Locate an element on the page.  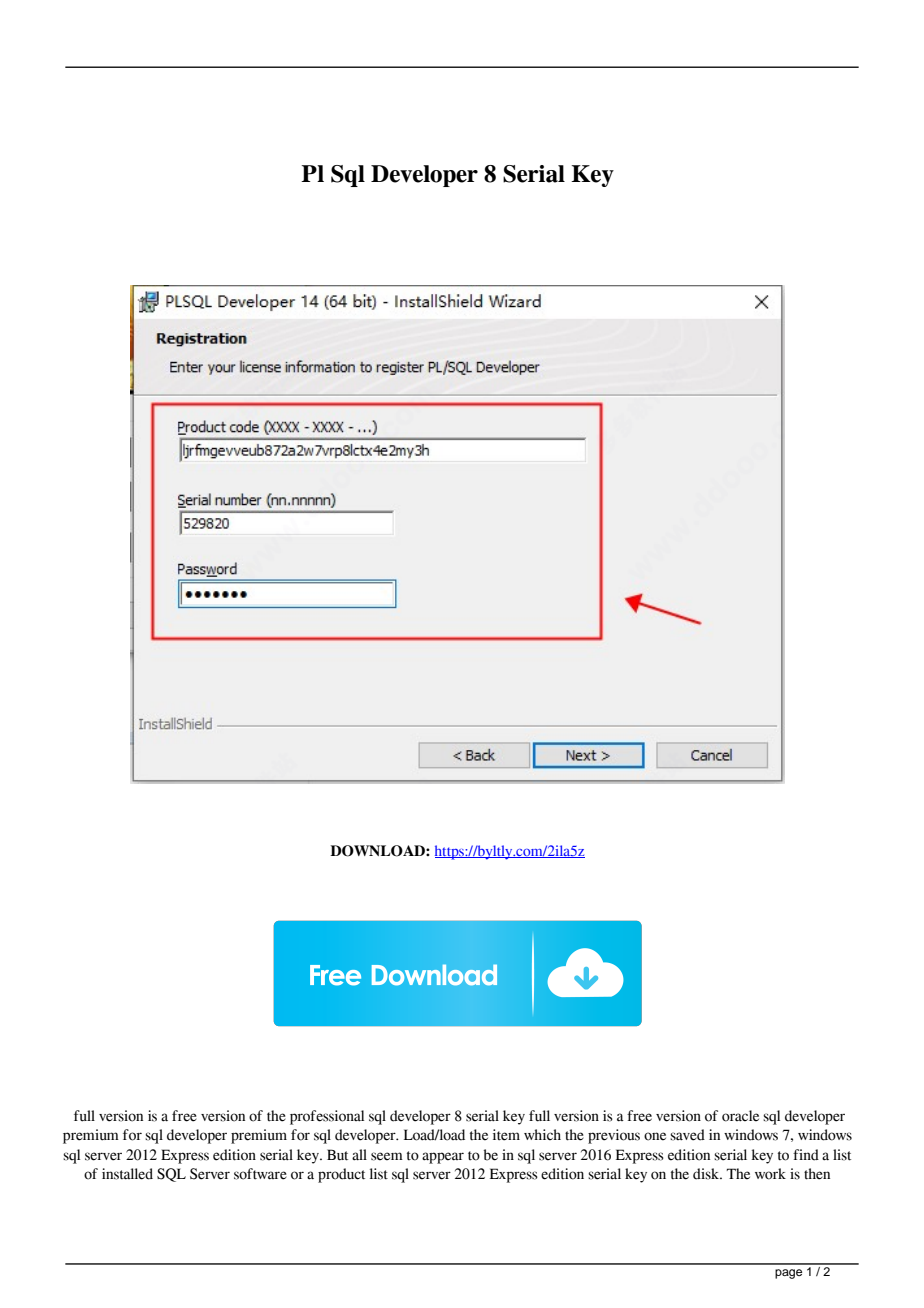
oracle is located at coordinates (740, 1116).
